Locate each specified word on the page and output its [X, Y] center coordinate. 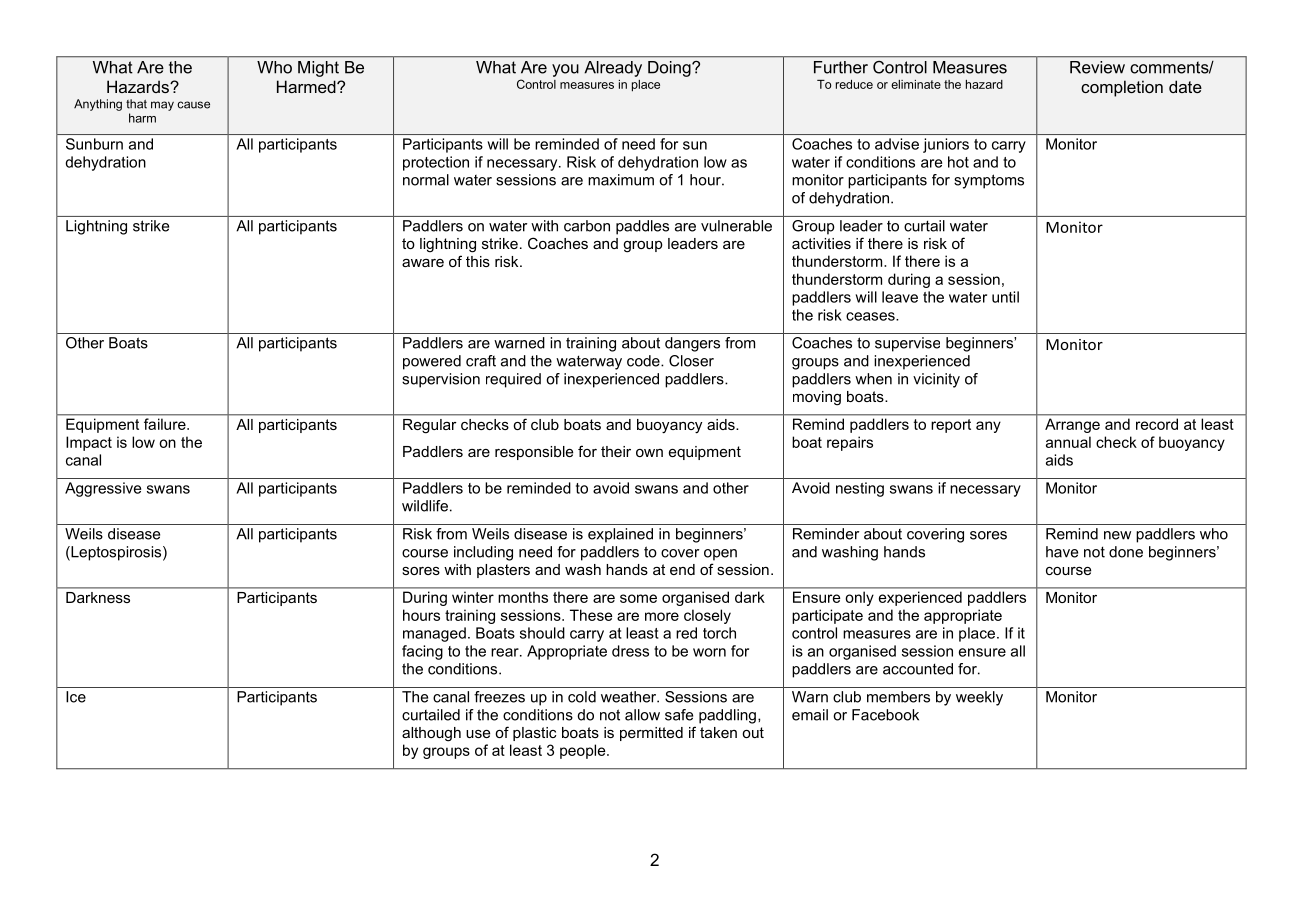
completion [1122, 88]
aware [423, 263]
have [1062, 552]
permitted [651, 734]
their [616, 451]
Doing [670, 69]
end [682, 569]
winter [473, 597]
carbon [587, 226]
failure [166, 424]
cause [193, 105]
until [1005, 297]
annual [1068, 442]
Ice [76, 697]
